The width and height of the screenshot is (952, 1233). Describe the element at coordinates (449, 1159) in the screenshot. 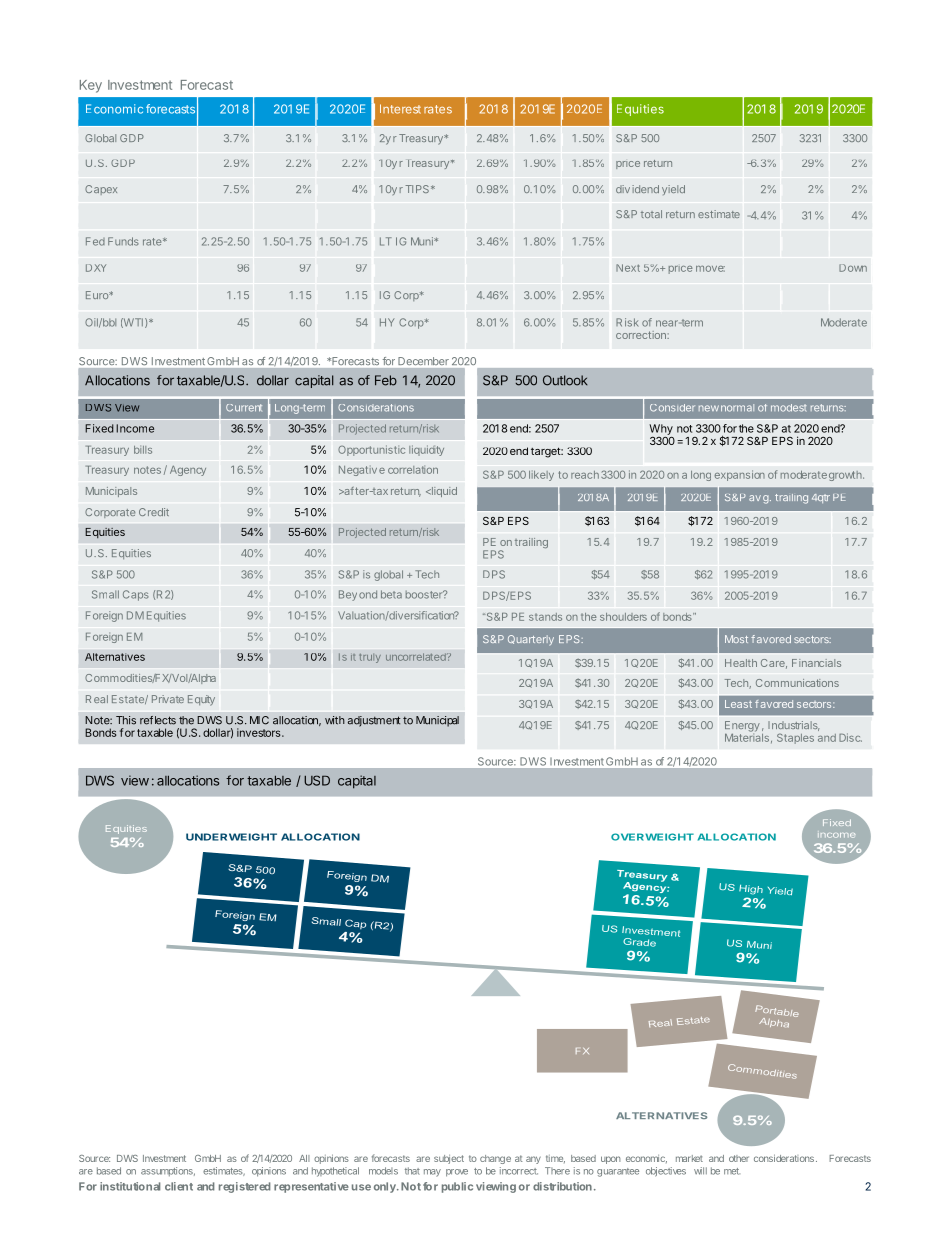

I see `subject` at that location.
